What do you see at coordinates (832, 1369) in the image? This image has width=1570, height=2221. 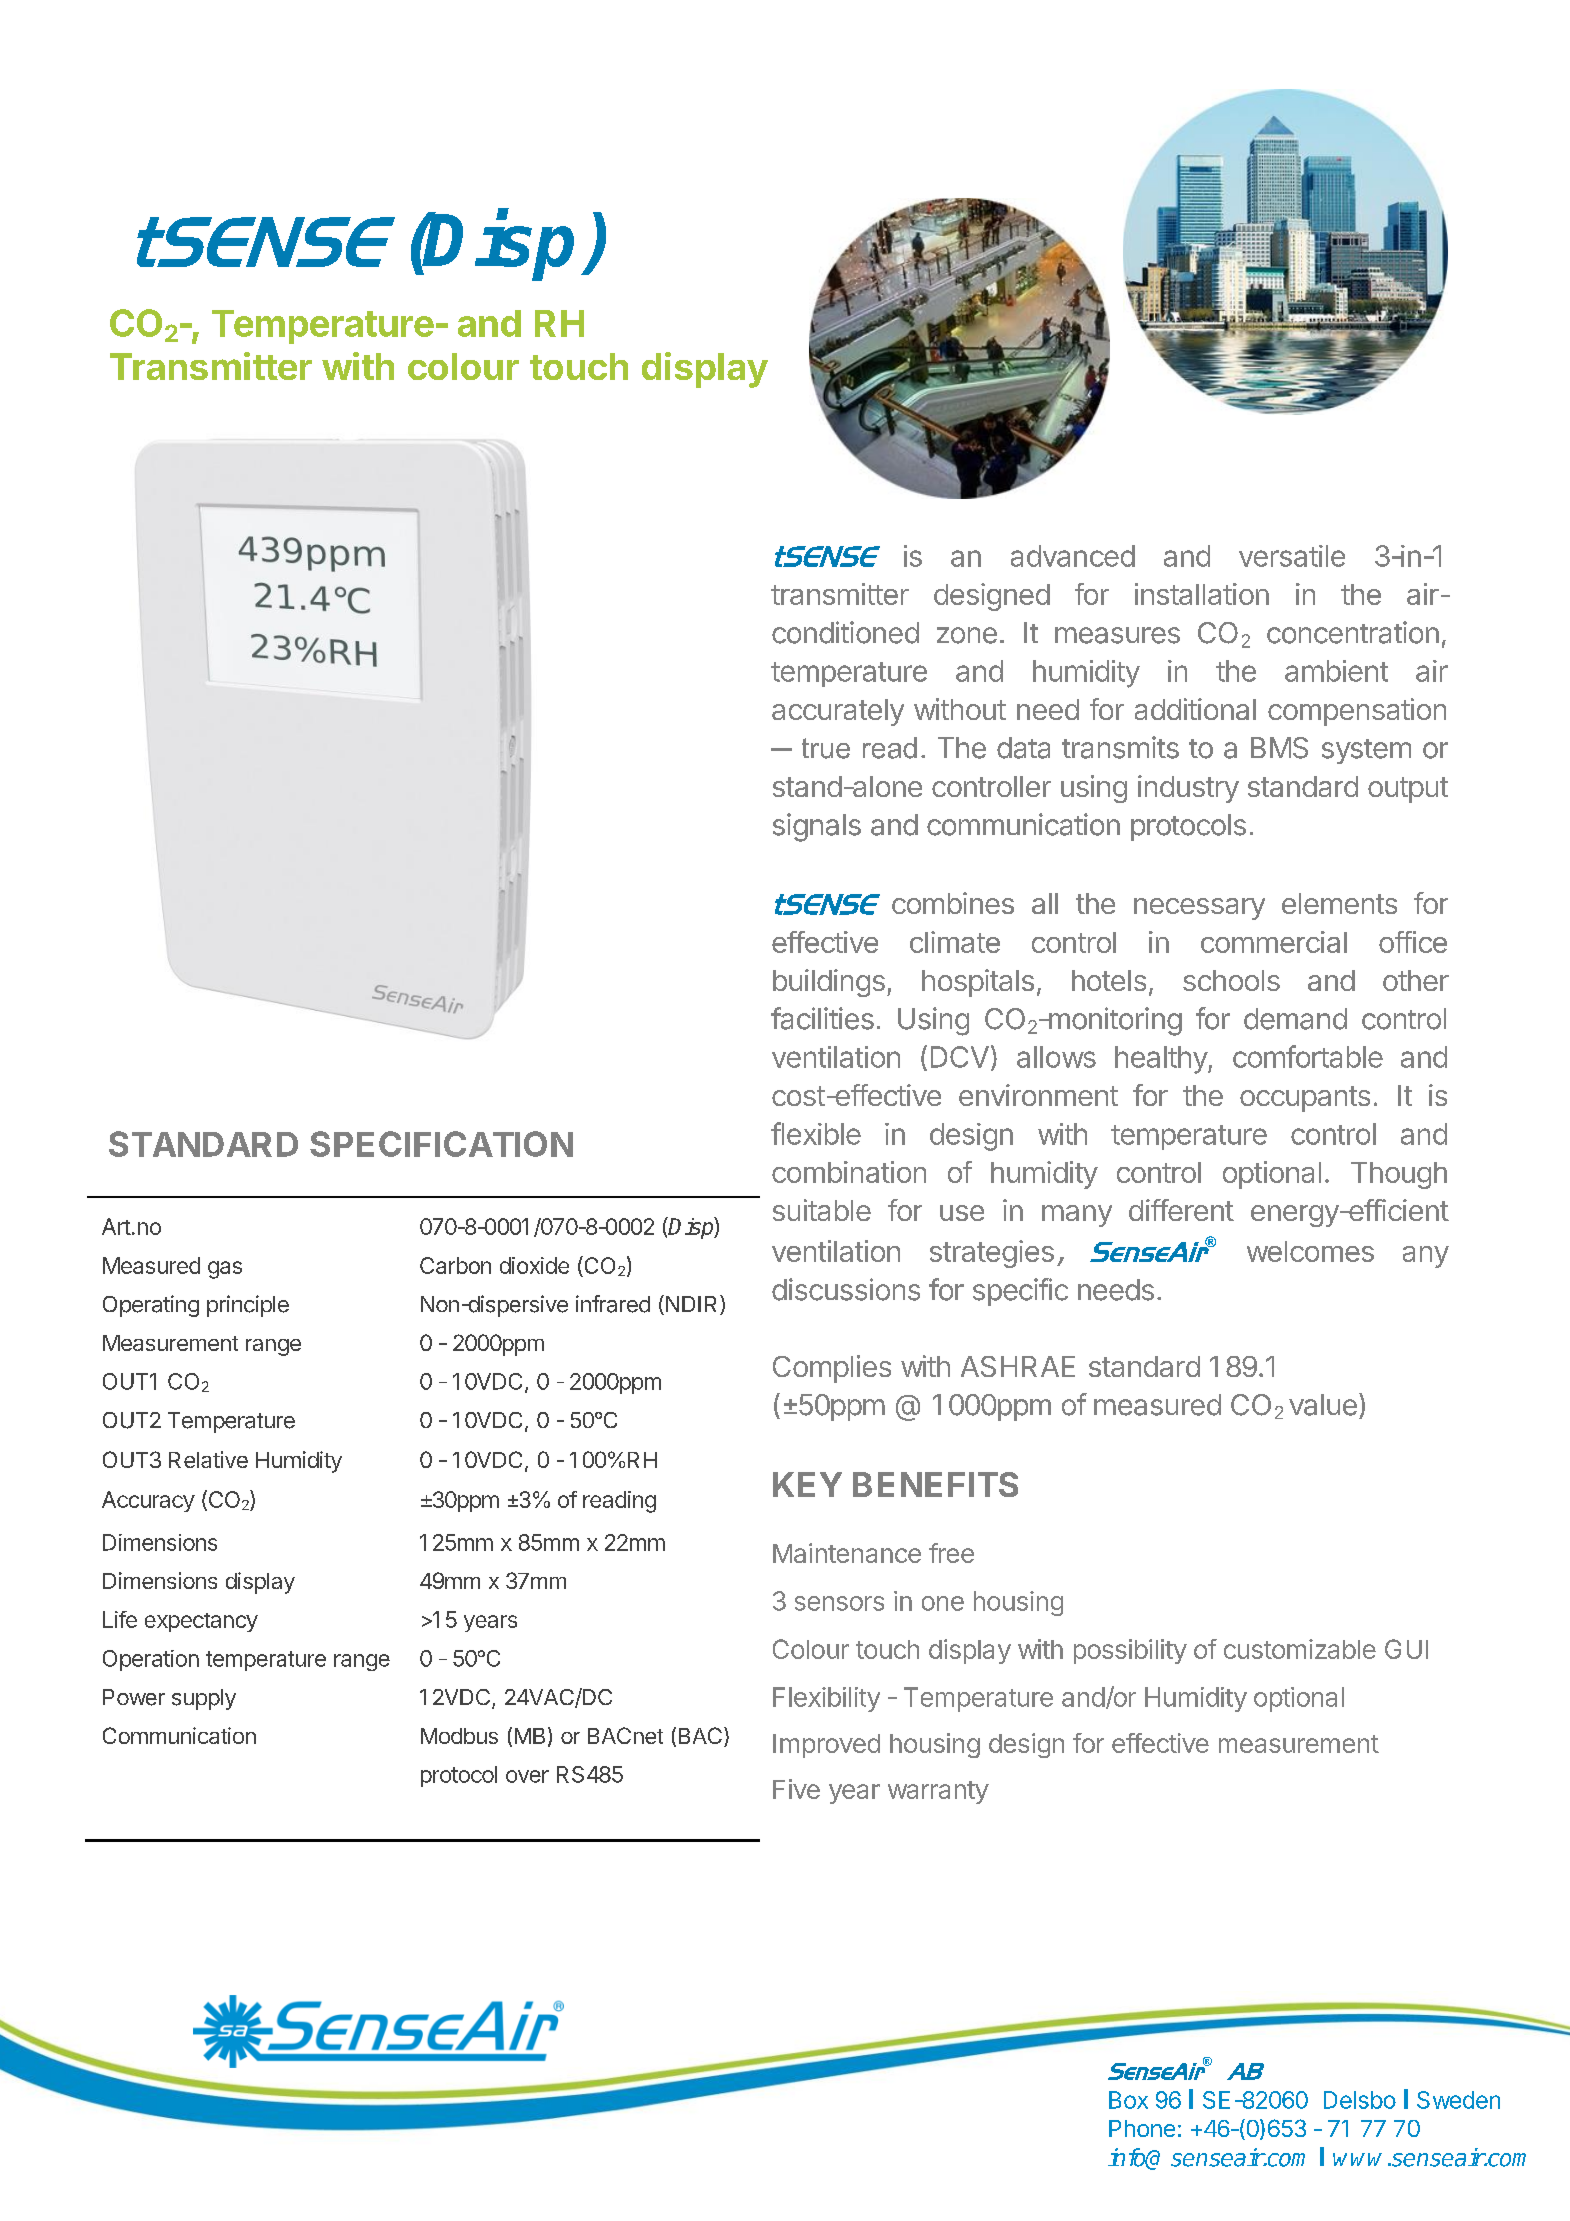 I see `Complies` at bounding box center [832, 1369].
